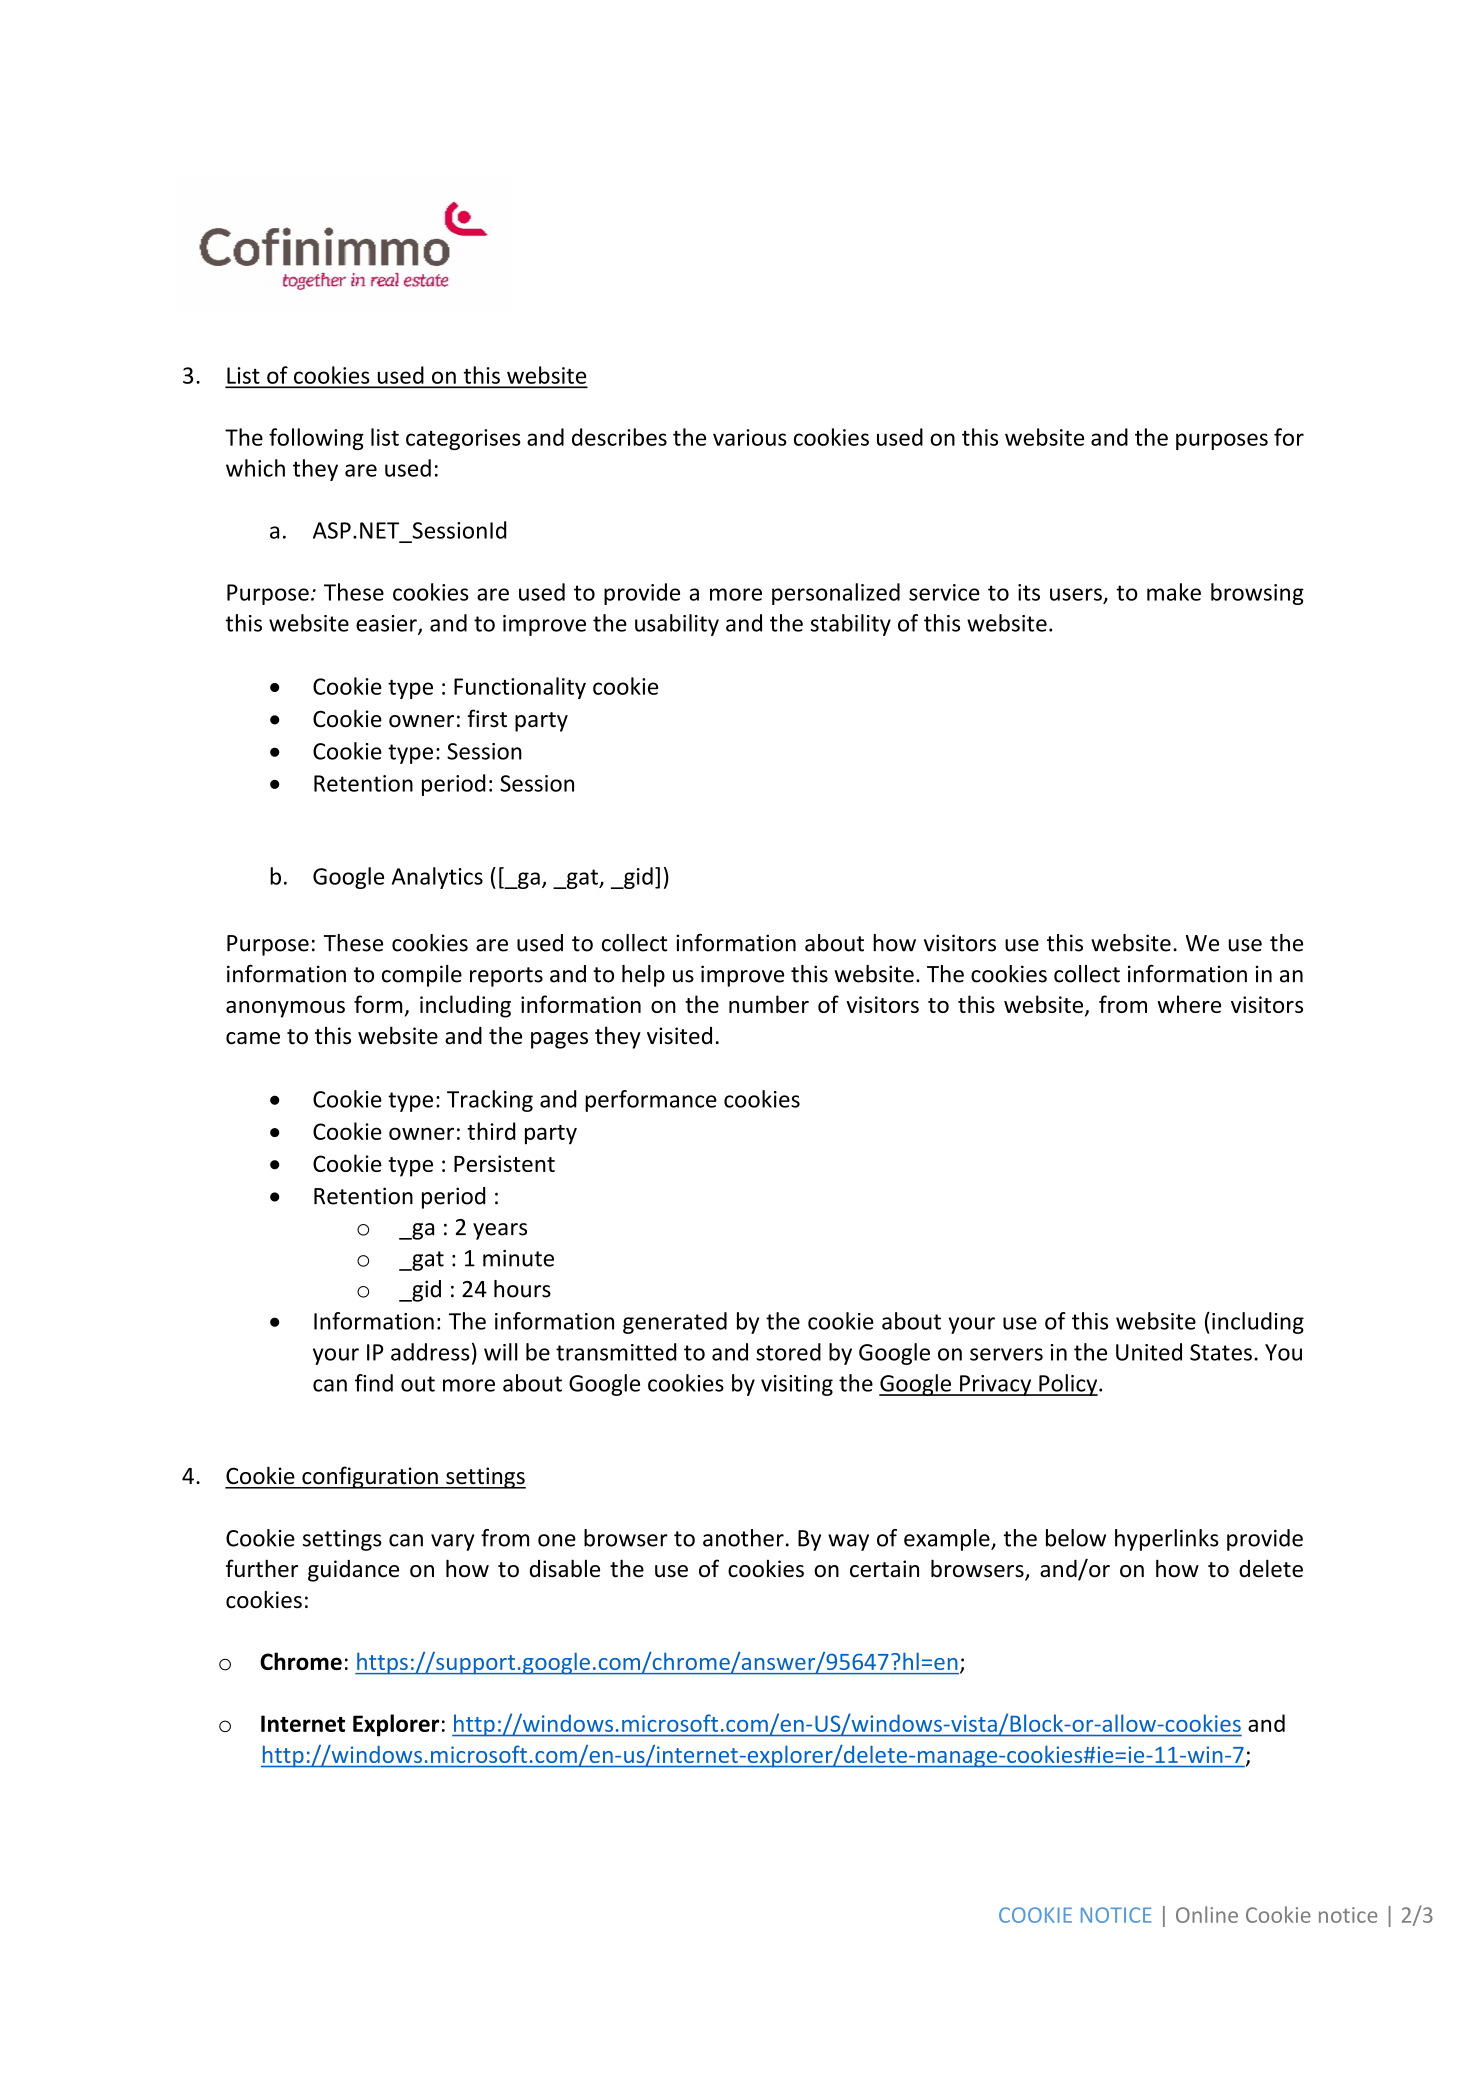 The height and width of the screenshot is (2091, 1478). What do you see at coordinates (1174, 592) in the screenshot?
I see `make` at bounding box center [1174, 592].
